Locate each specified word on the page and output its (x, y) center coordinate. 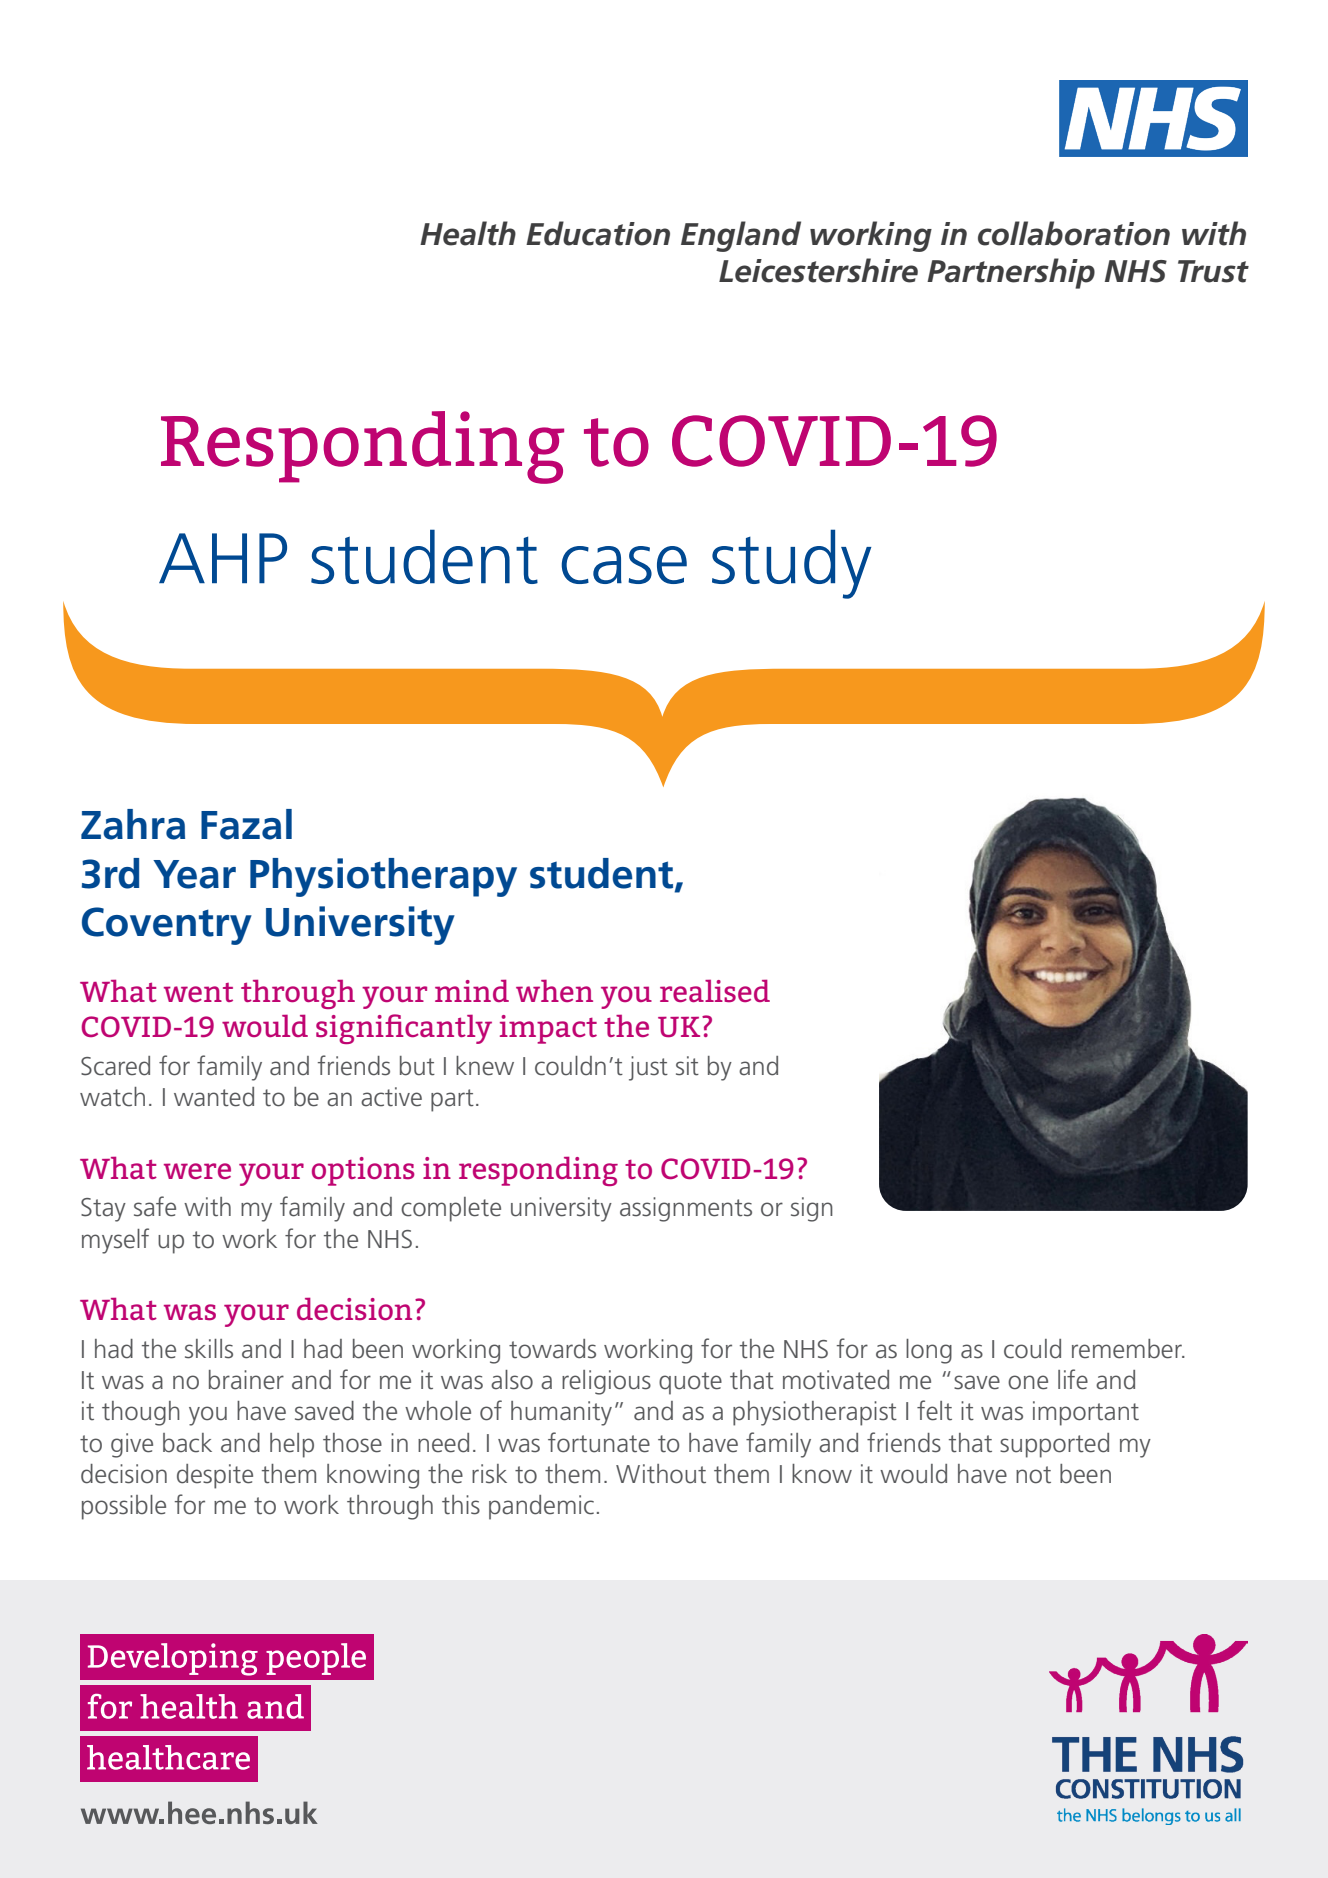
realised (715, 990)
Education (598, 233)
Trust (1213, 271)
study (791, 564)
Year (194, 874)
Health (468, 233)
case (624, 565)
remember (1128, 1349)
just (648, 1068)
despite (215, 1476)
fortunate (599, 1442)
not (1033, 1475)
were (197, 1171)
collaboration (1074, 233)
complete (451, 1209)
